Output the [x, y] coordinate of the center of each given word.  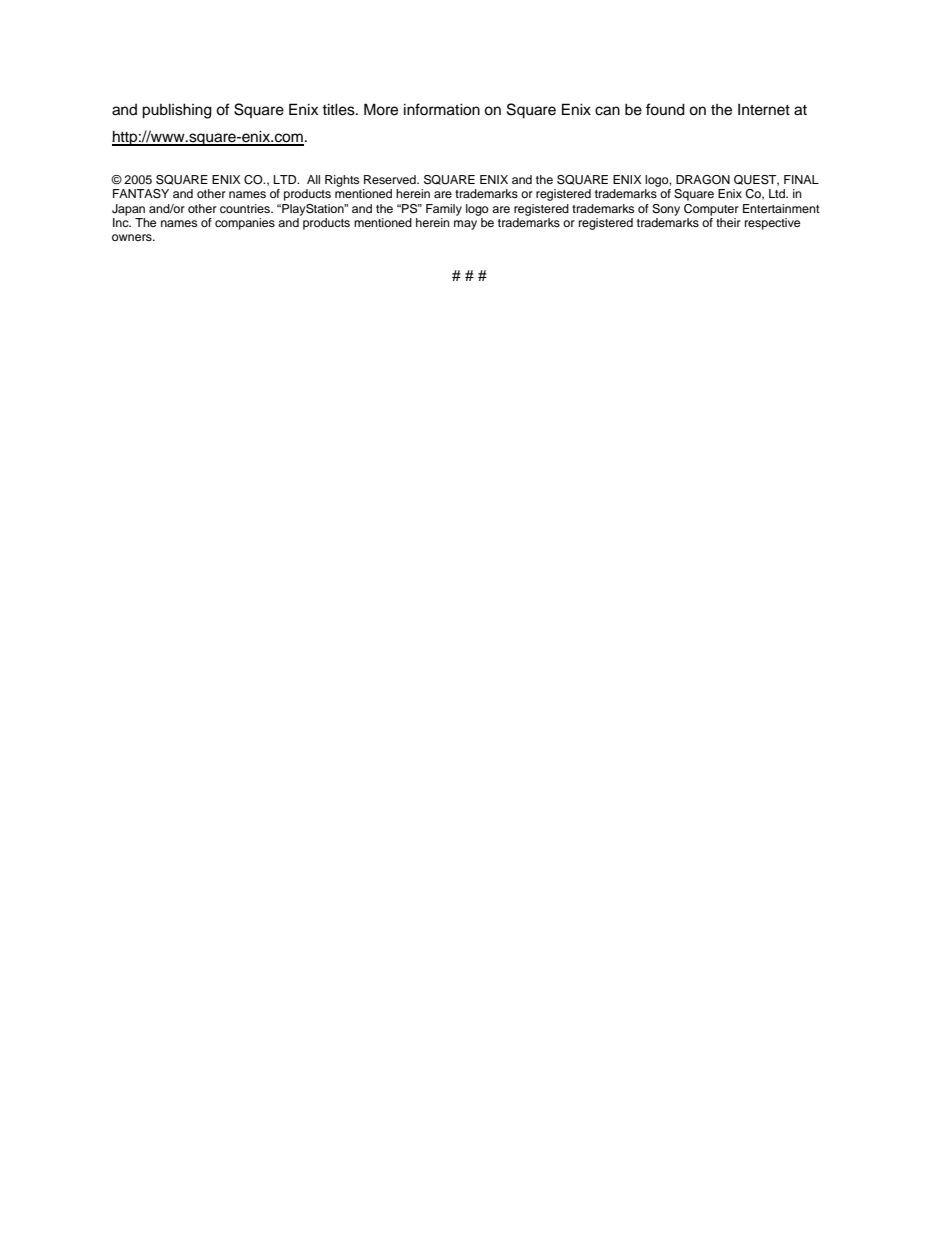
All [313, 179]
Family [444, 210]
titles [339, 109]
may [465, 225]
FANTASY [141, 194]
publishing [177, 111]
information [442, 109]
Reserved [391, 179]
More [381, 109]
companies [245, 224]
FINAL [801, 179]
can [607, 111]
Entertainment [781, 208]
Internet [764, 109]
